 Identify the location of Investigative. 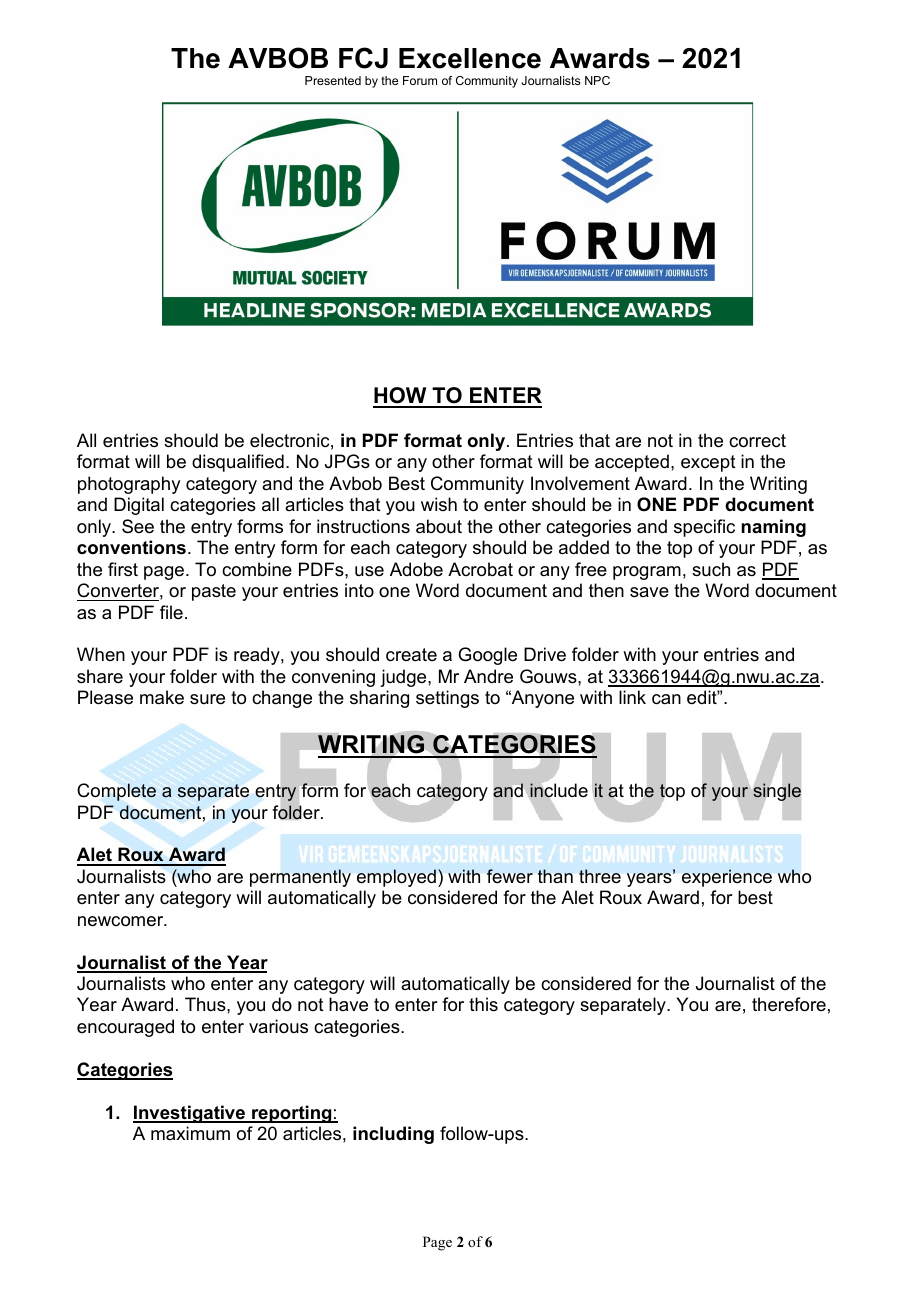
(190, 1114).
